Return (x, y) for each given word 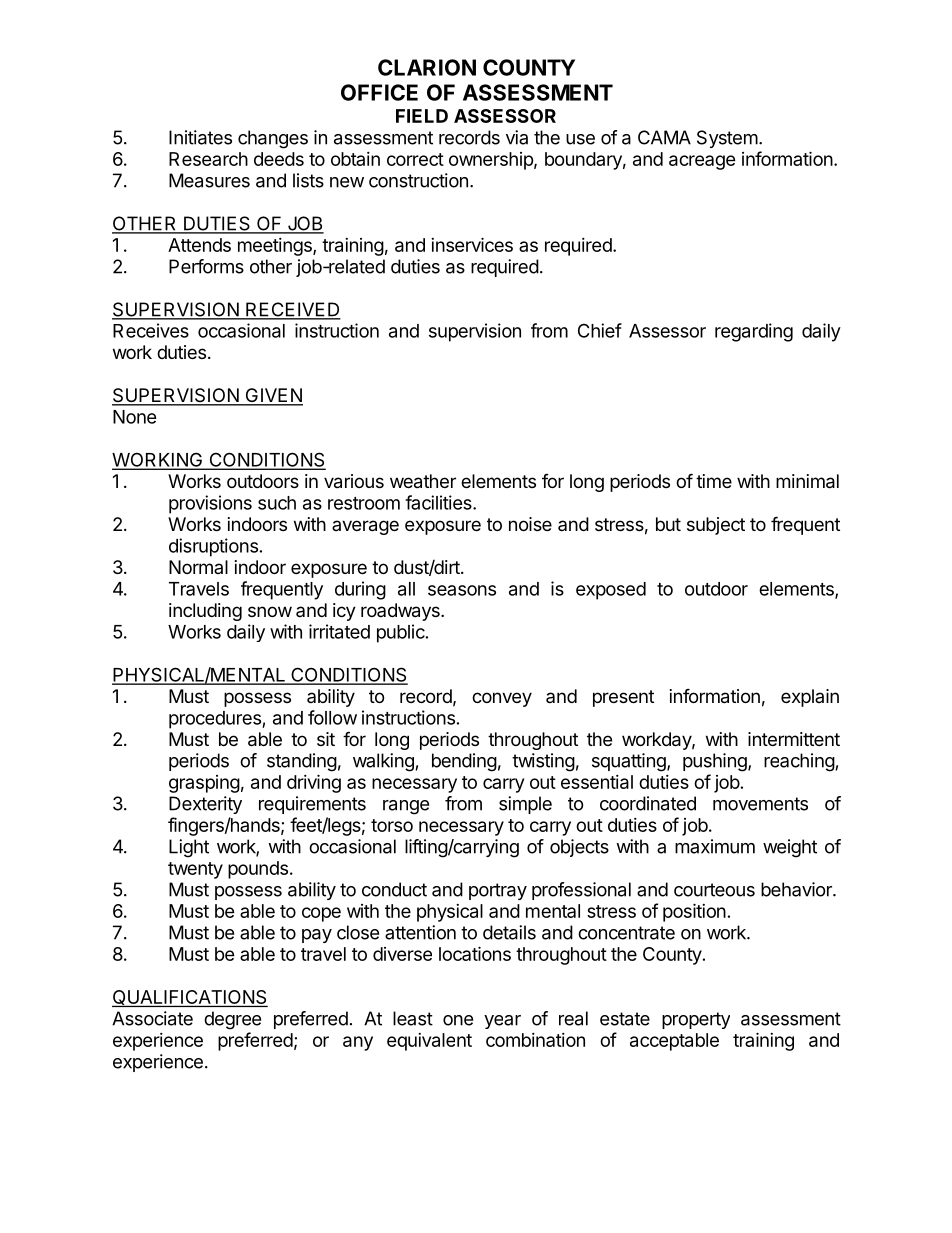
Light (189, 848)
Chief (600, 330)
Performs (206, 266)
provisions (210, 504)
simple (525, 805)
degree (232, 1020)
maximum (715, 846)
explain (810, 698)
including (205, 612)
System (727, 139)
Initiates (200, 137)
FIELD (422, 116)
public (401, 633)
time (714, 481)
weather (423, 481)
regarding (754, 332)
